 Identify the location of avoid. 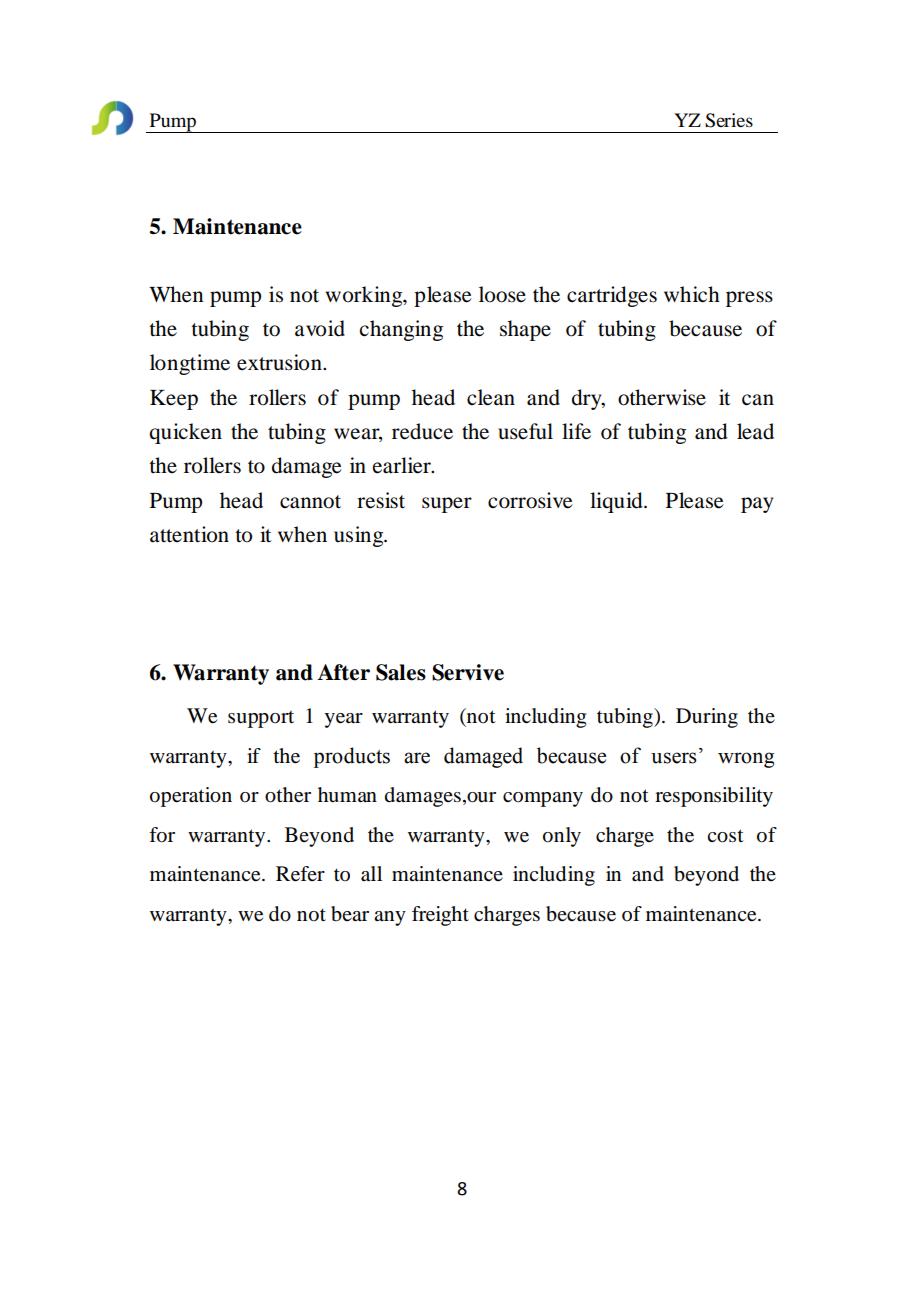
(320, 328).
